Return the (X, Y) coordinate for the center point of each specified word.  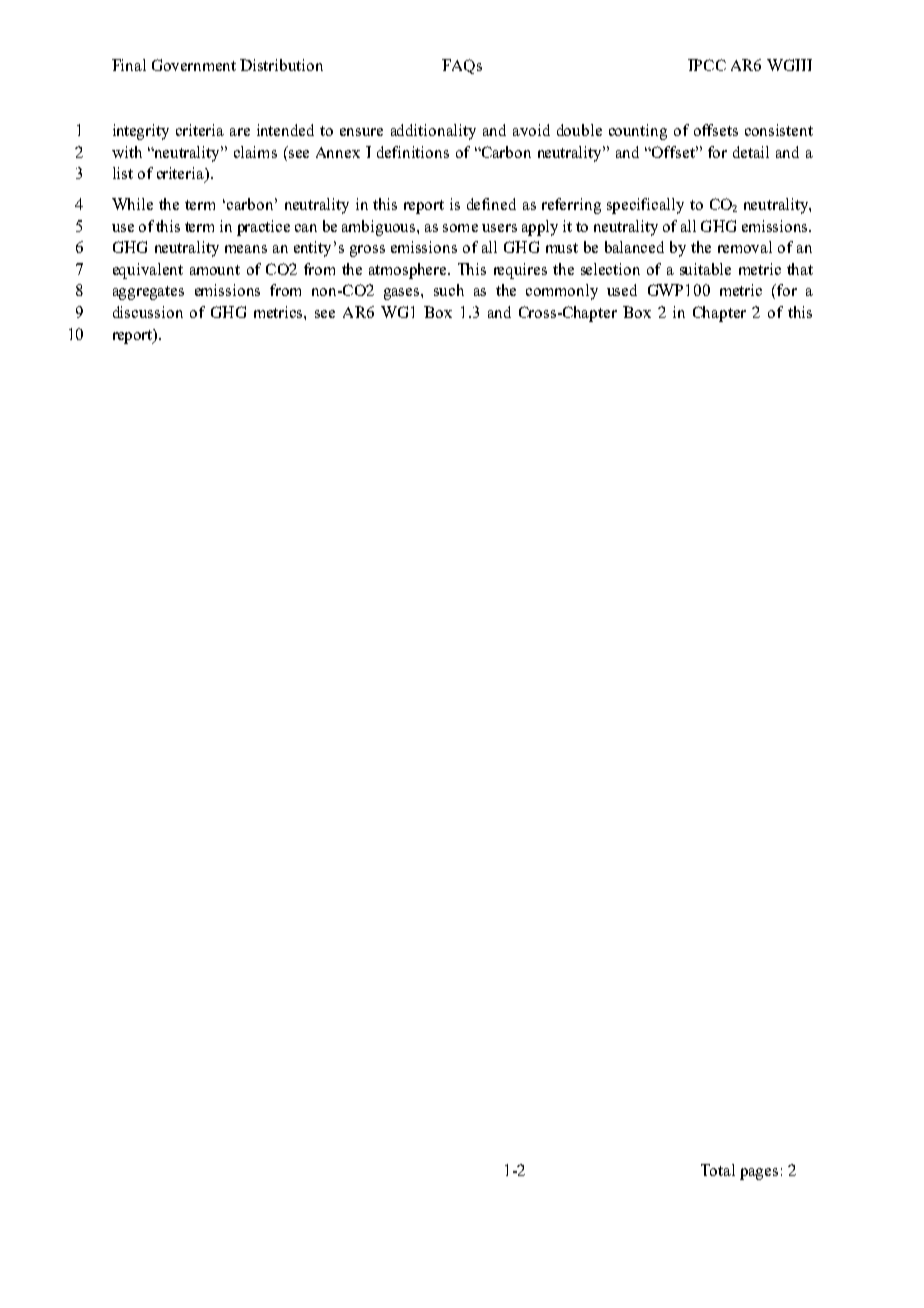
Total (718, 1170)
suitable (705, 269)
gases (403, 294)
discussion (148, 312)
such (449, 290)
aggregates (148, 293)
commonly (562, 292)
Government (194, 65)
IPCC (707, 65)
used (622, 290)
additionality (433, 132)
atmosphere (409, 271)
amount (215, 270)
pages (759, 1174)
